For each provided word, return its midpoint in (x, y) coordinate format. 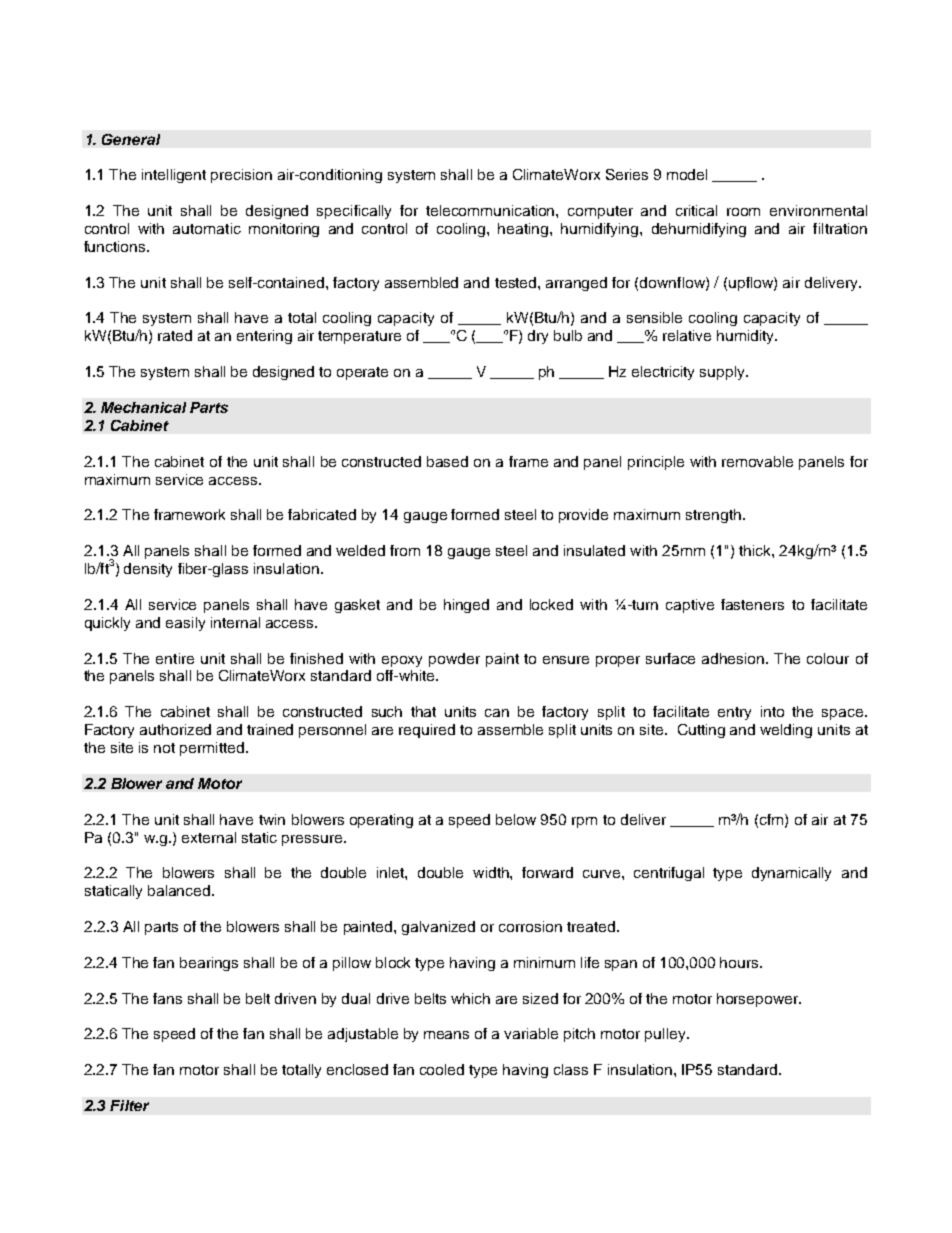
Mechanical (143, 407)
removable (757, 461)
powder (454, 660)
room (743, 212)
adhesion (734, 658)
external (209, 837)
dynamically (791, 874)
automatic (207, 228)
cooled (442, 1069)
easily (185, 624)
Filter (129, 1105)
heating (524, 230)
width (492, 872)
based (447, 461)
